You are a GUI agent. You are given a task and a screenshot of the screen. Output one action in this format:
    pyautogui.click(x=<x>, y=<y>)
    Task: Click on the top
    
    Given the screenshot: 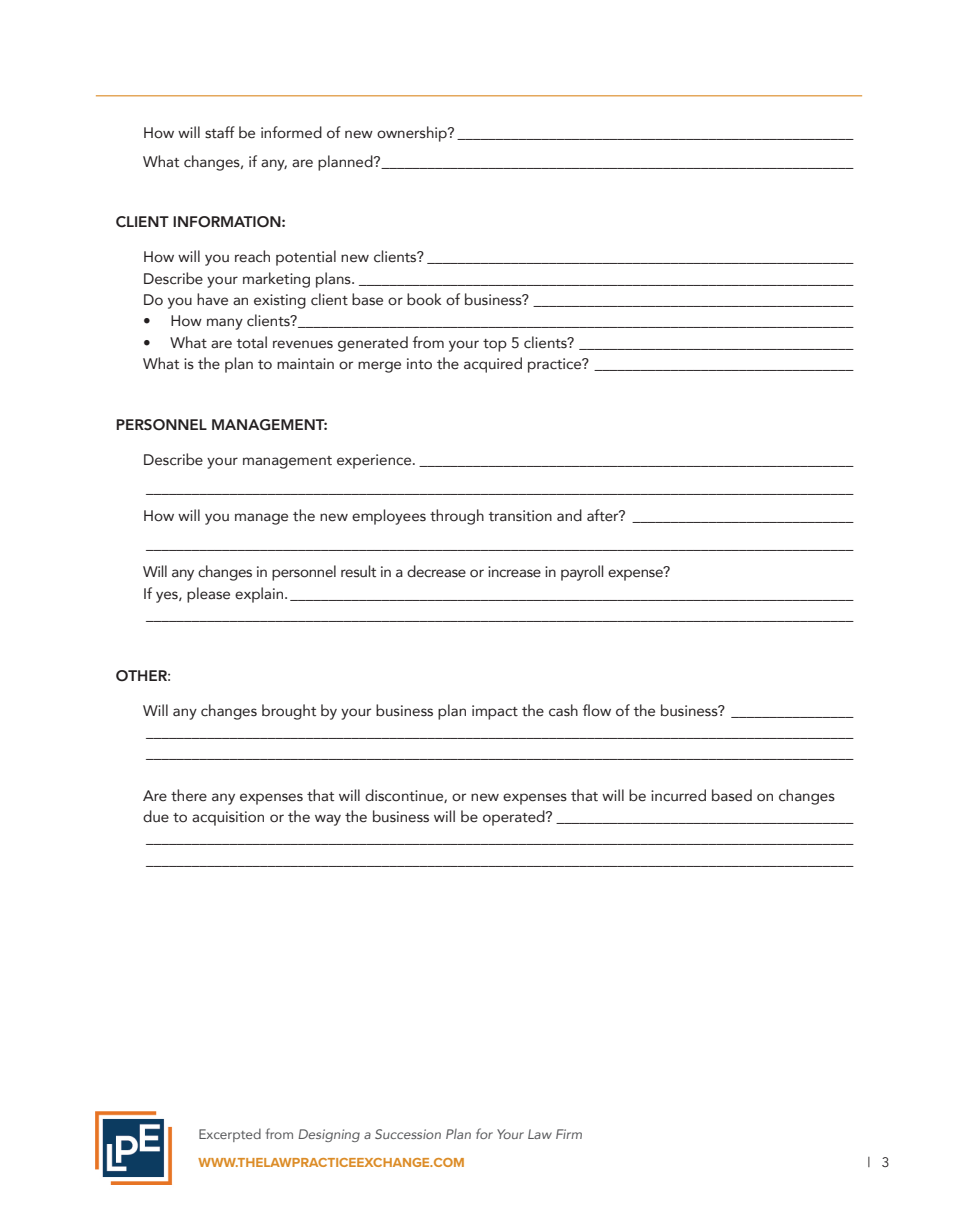 What is the action you would take?
    pyautogui.click(x=495, y=345)
